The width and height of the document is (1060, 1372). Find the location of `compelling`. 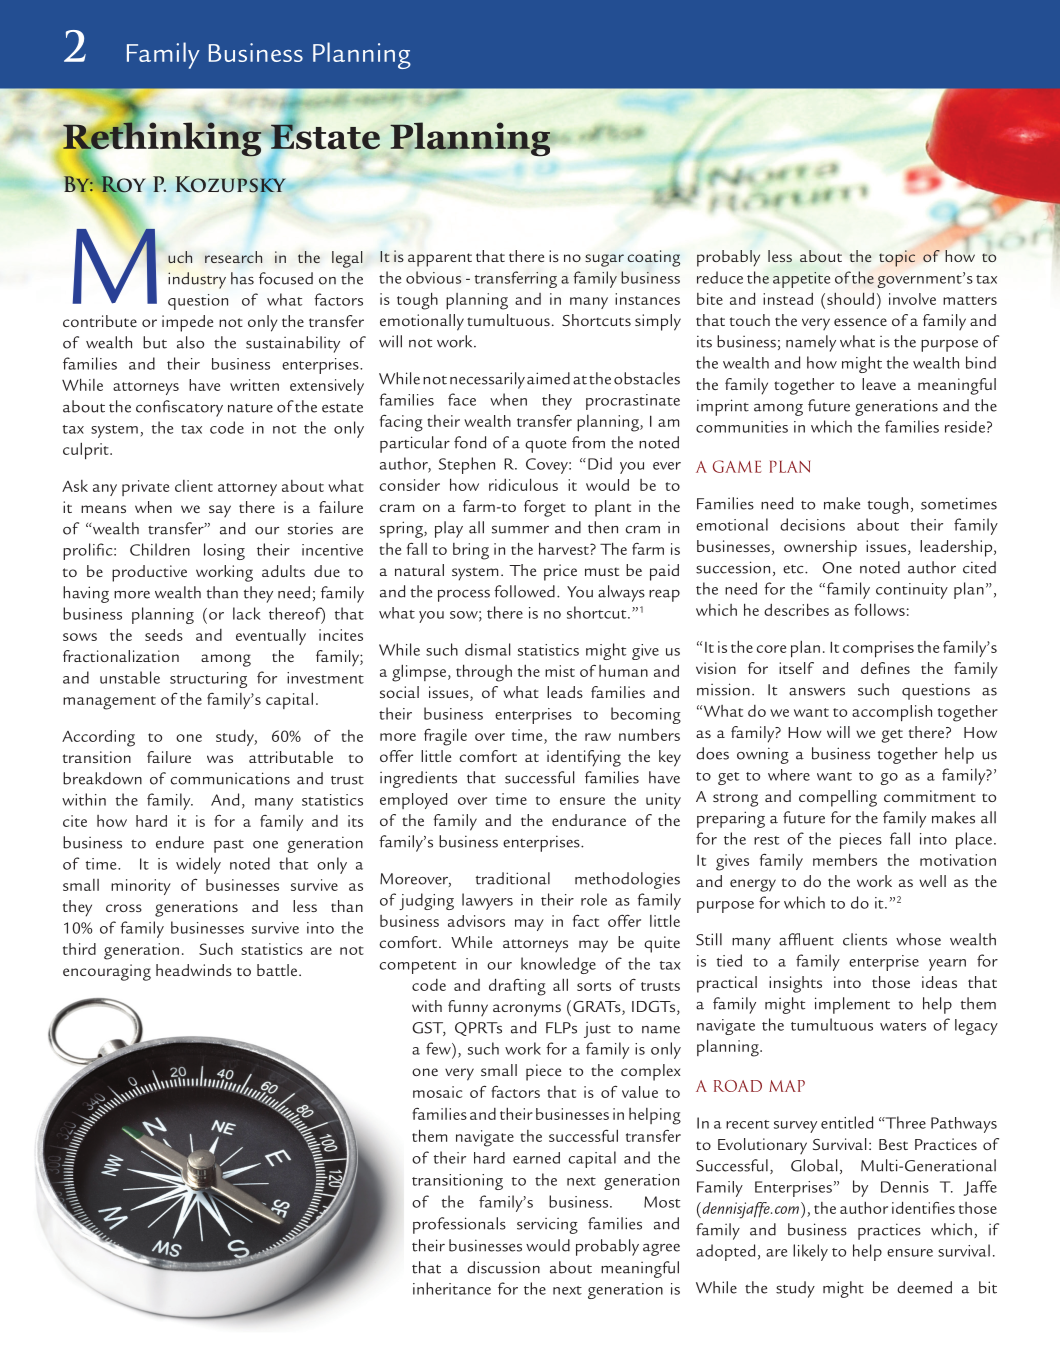

compelling is located at coordinates (838, 798).
